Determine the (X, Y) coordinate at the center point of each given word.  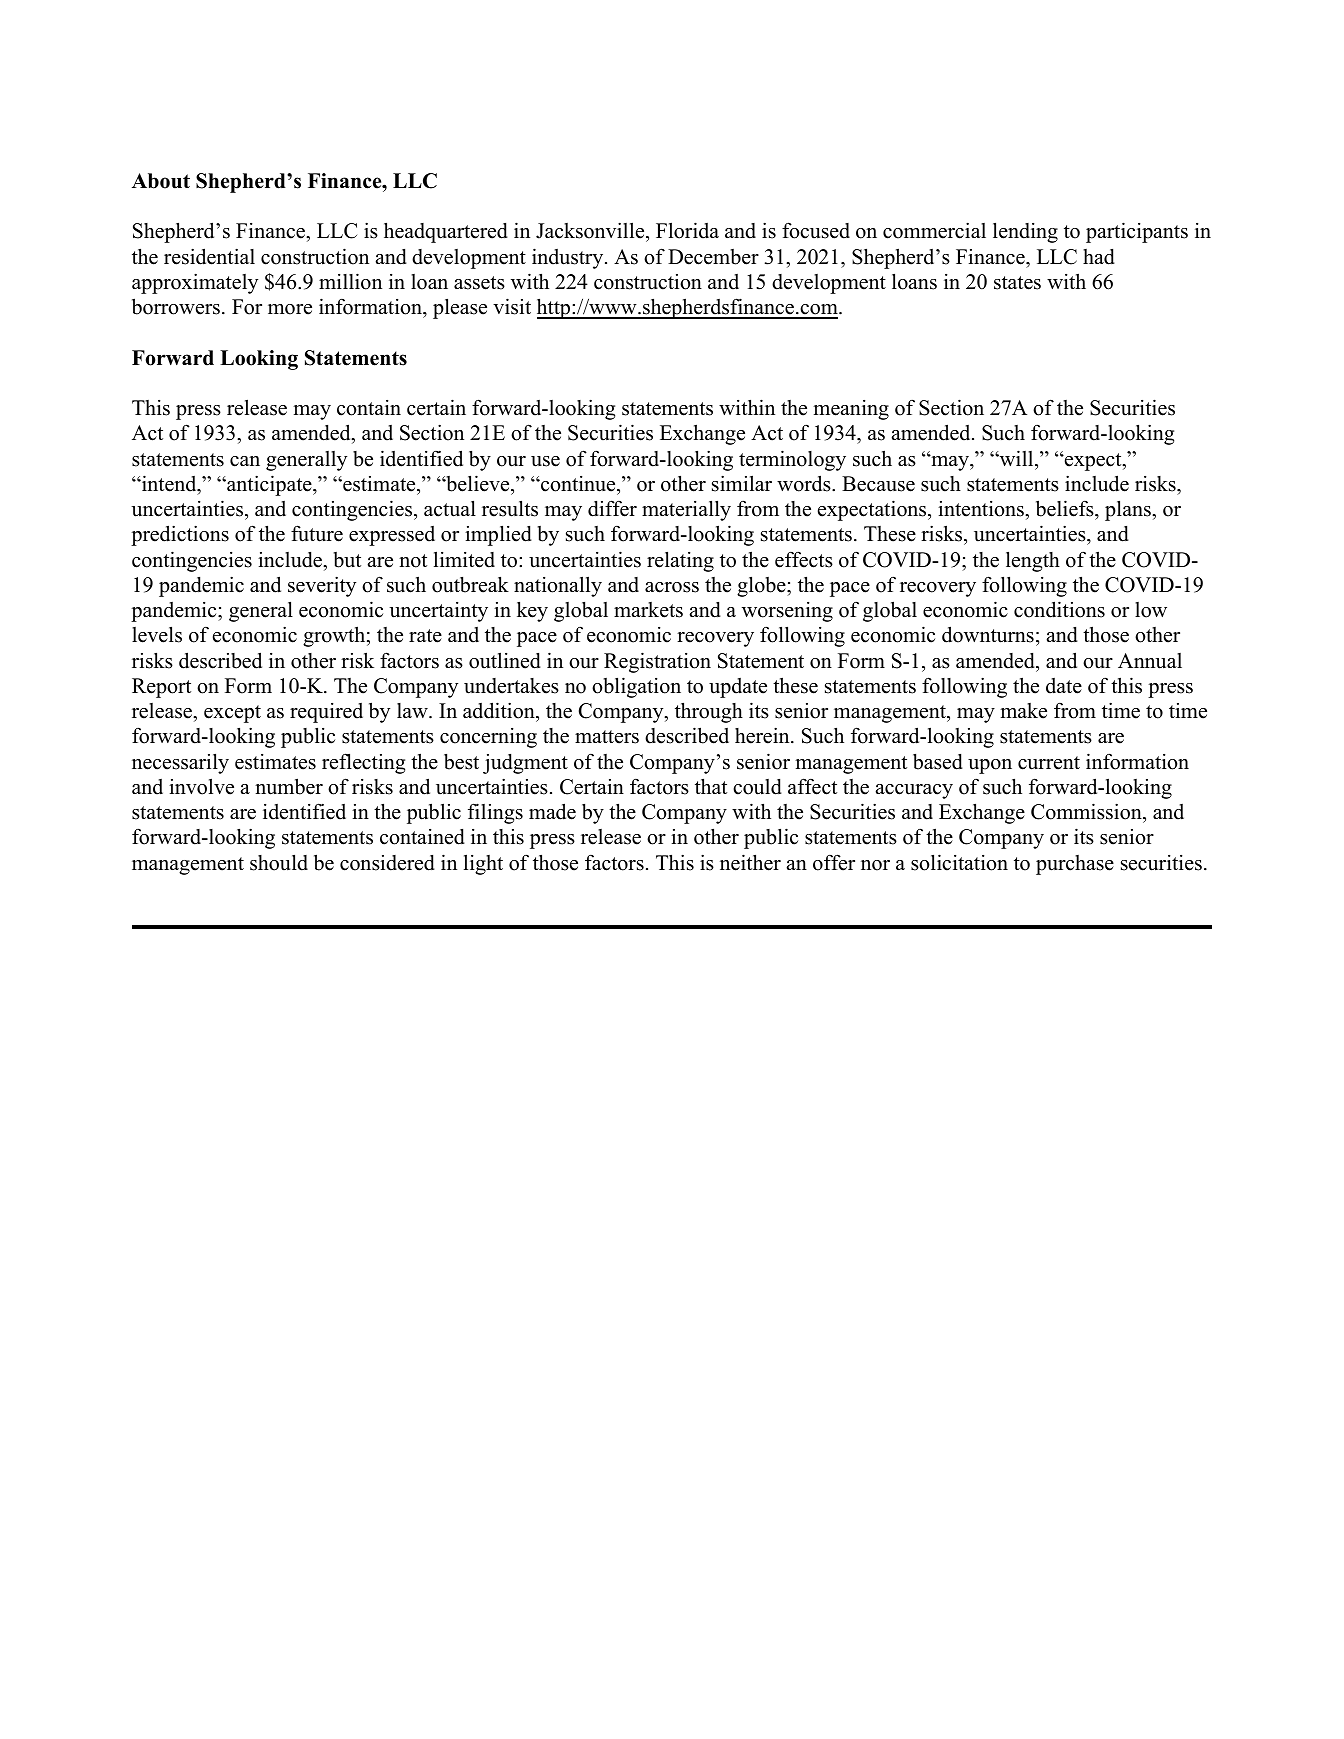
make (1023, 711)
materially (686, 510)
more (290, 309)
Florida (687, 230)
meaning (851, 410)
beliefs (1066, 508)
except (232, 714)
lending (1025, 232)
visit (512, 306)
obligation (636, 687)
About (161, 181)
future (317, 533)
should (279, 862)
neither (750, 862)
